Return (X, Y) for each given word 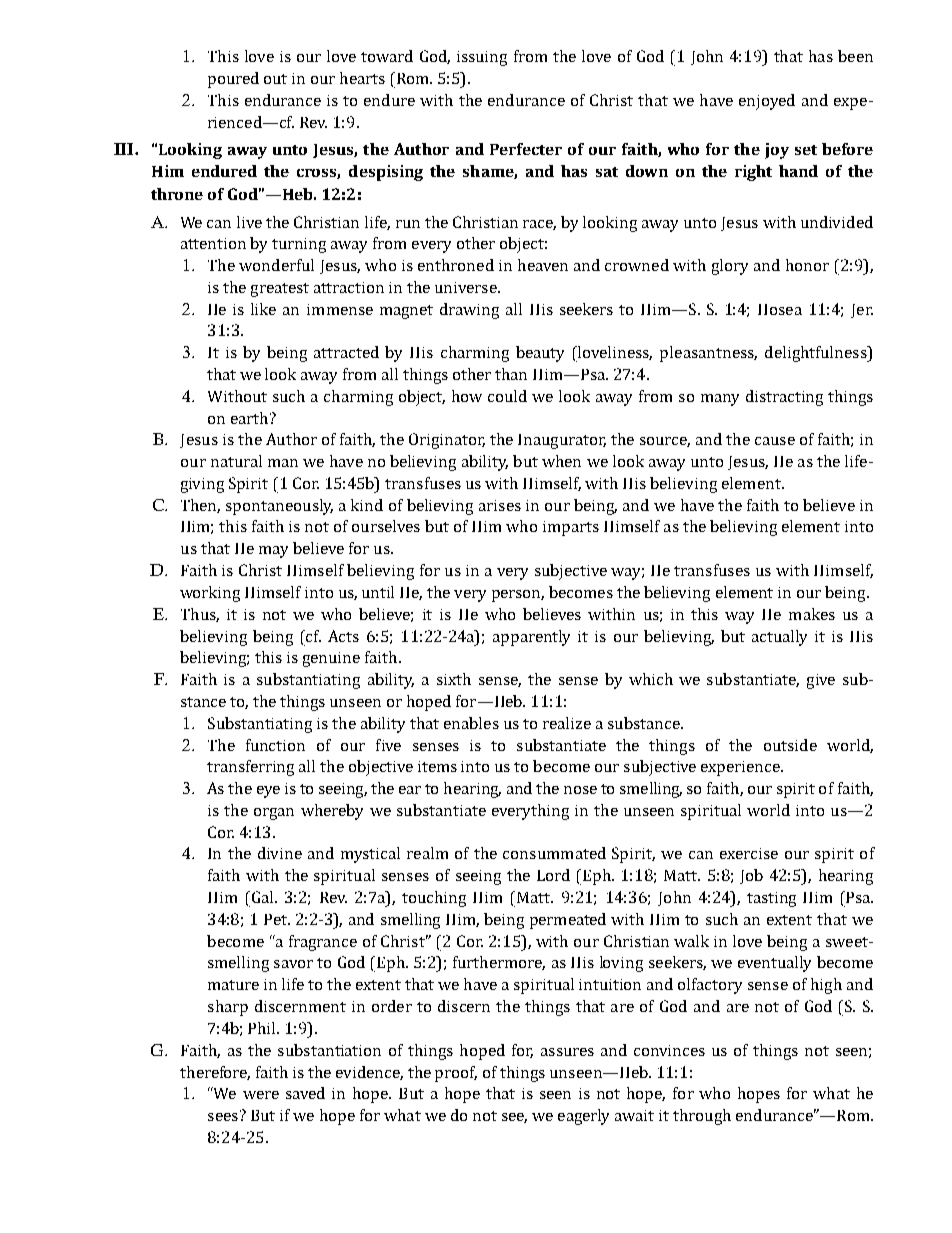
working (210, 594)
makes (812, 614)
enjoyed (767, 102)
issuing (482, 58)
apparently (531, 638)
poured (233, 80)
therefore (215, 1073)
